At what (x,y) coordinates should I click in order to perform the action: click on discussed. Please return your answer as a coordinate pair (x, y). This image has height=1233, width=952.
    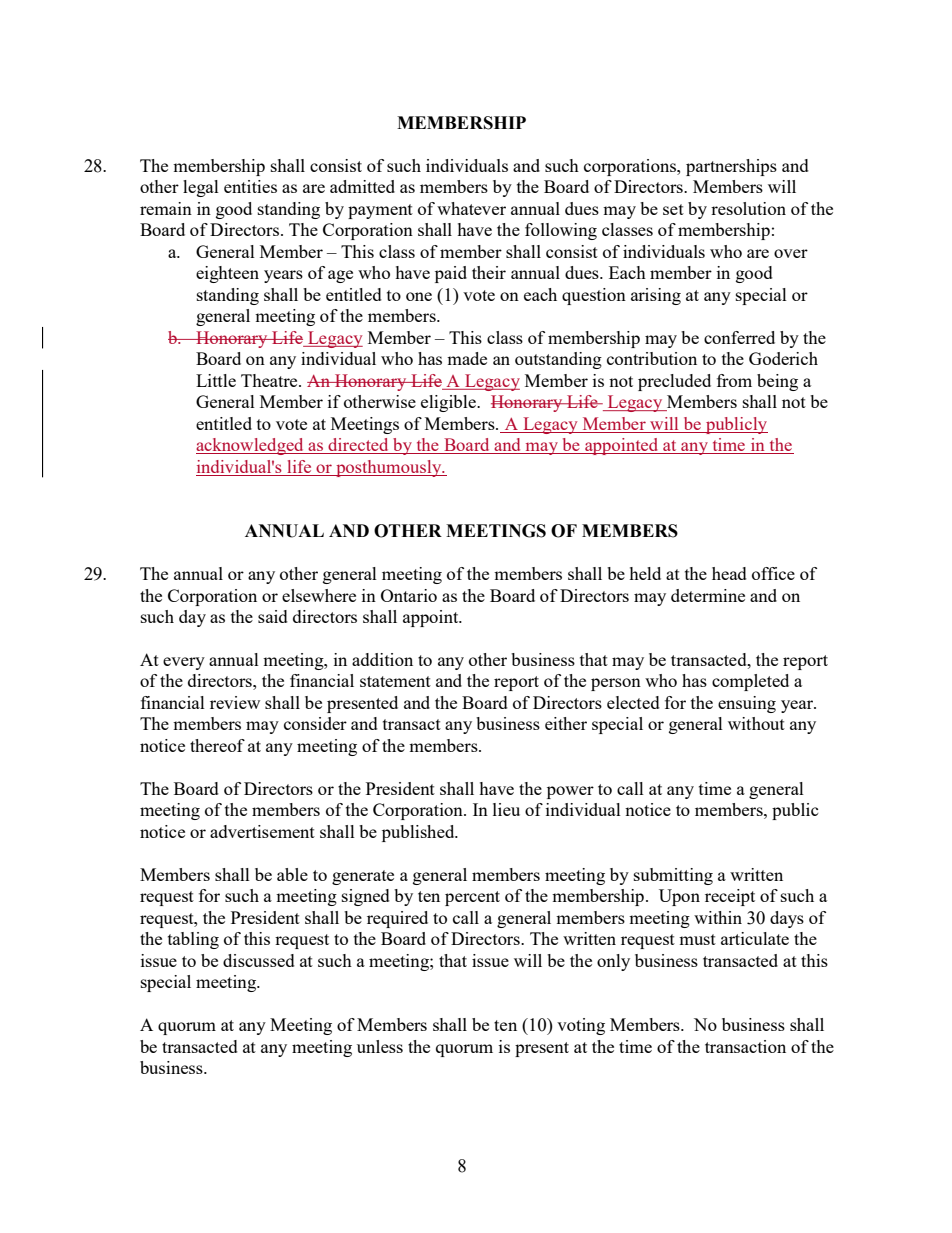
    Looking at the image, I should click on (259, 960).
